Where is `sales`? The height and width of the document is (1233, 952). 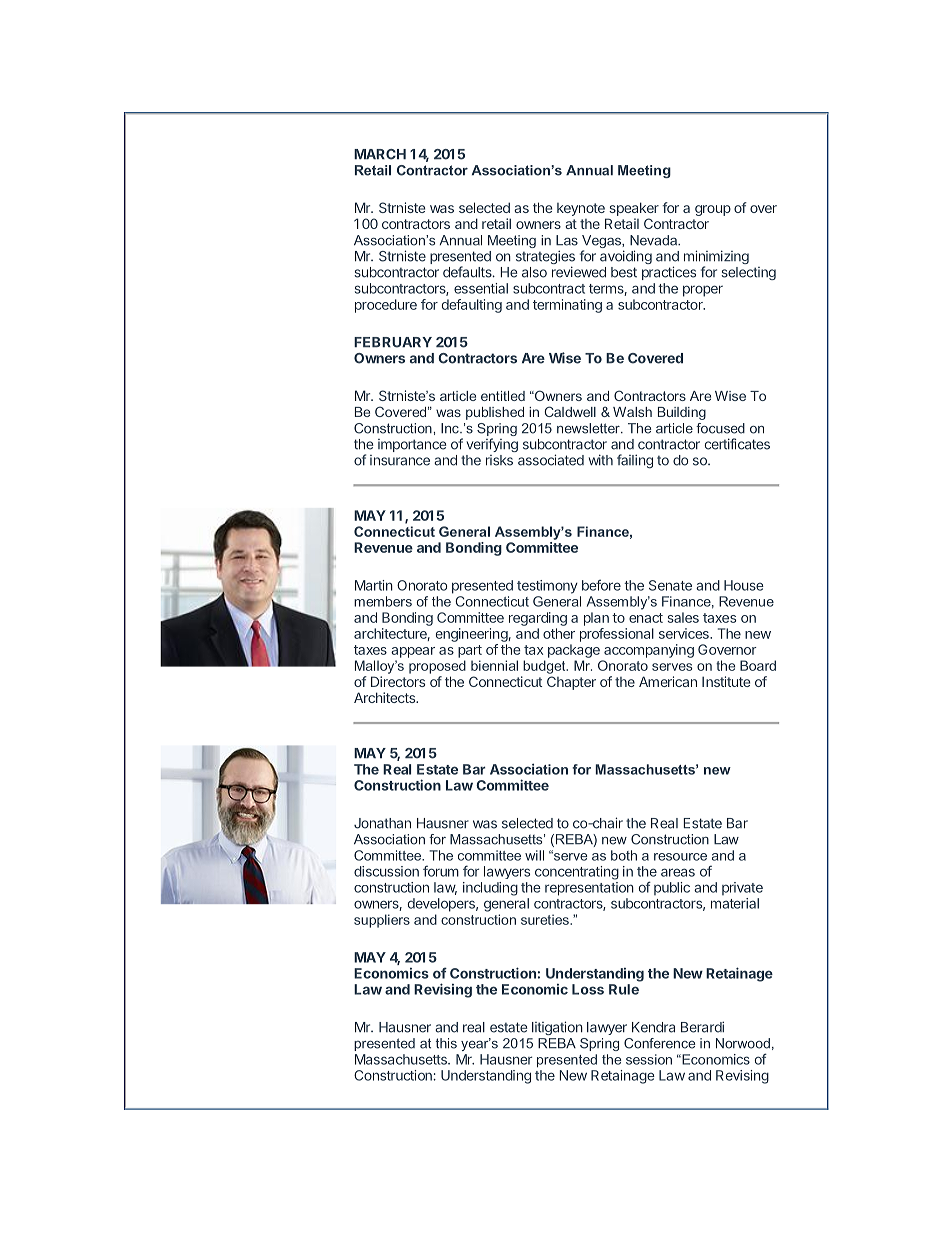
sales is located at coordinates (683, 617).
